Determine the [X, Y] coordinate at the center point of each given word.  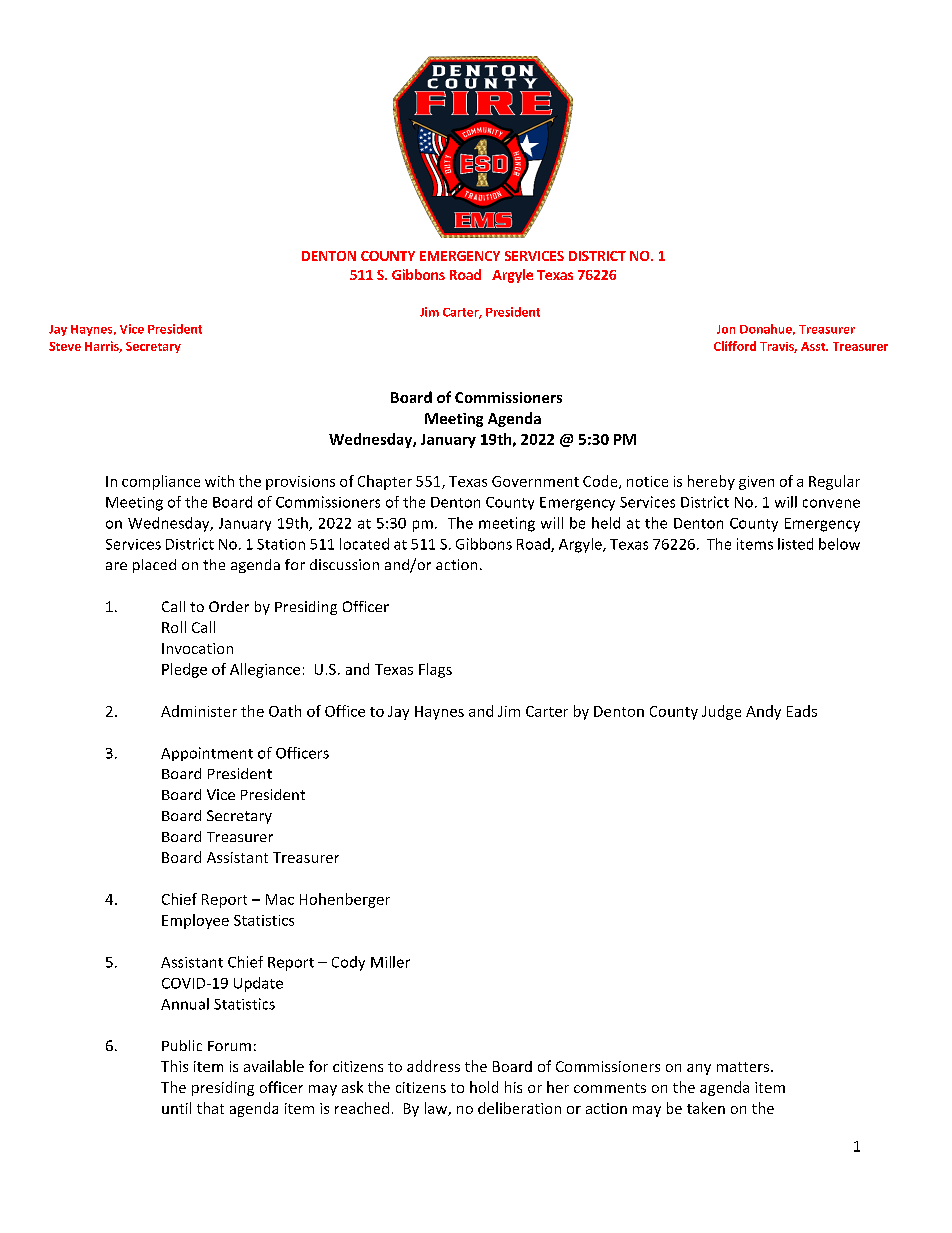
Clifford [735, 346]
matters [744, 1067]
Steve [65, 346]
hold [484, 1087]
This [174, 1066]
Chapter [385, 482]
